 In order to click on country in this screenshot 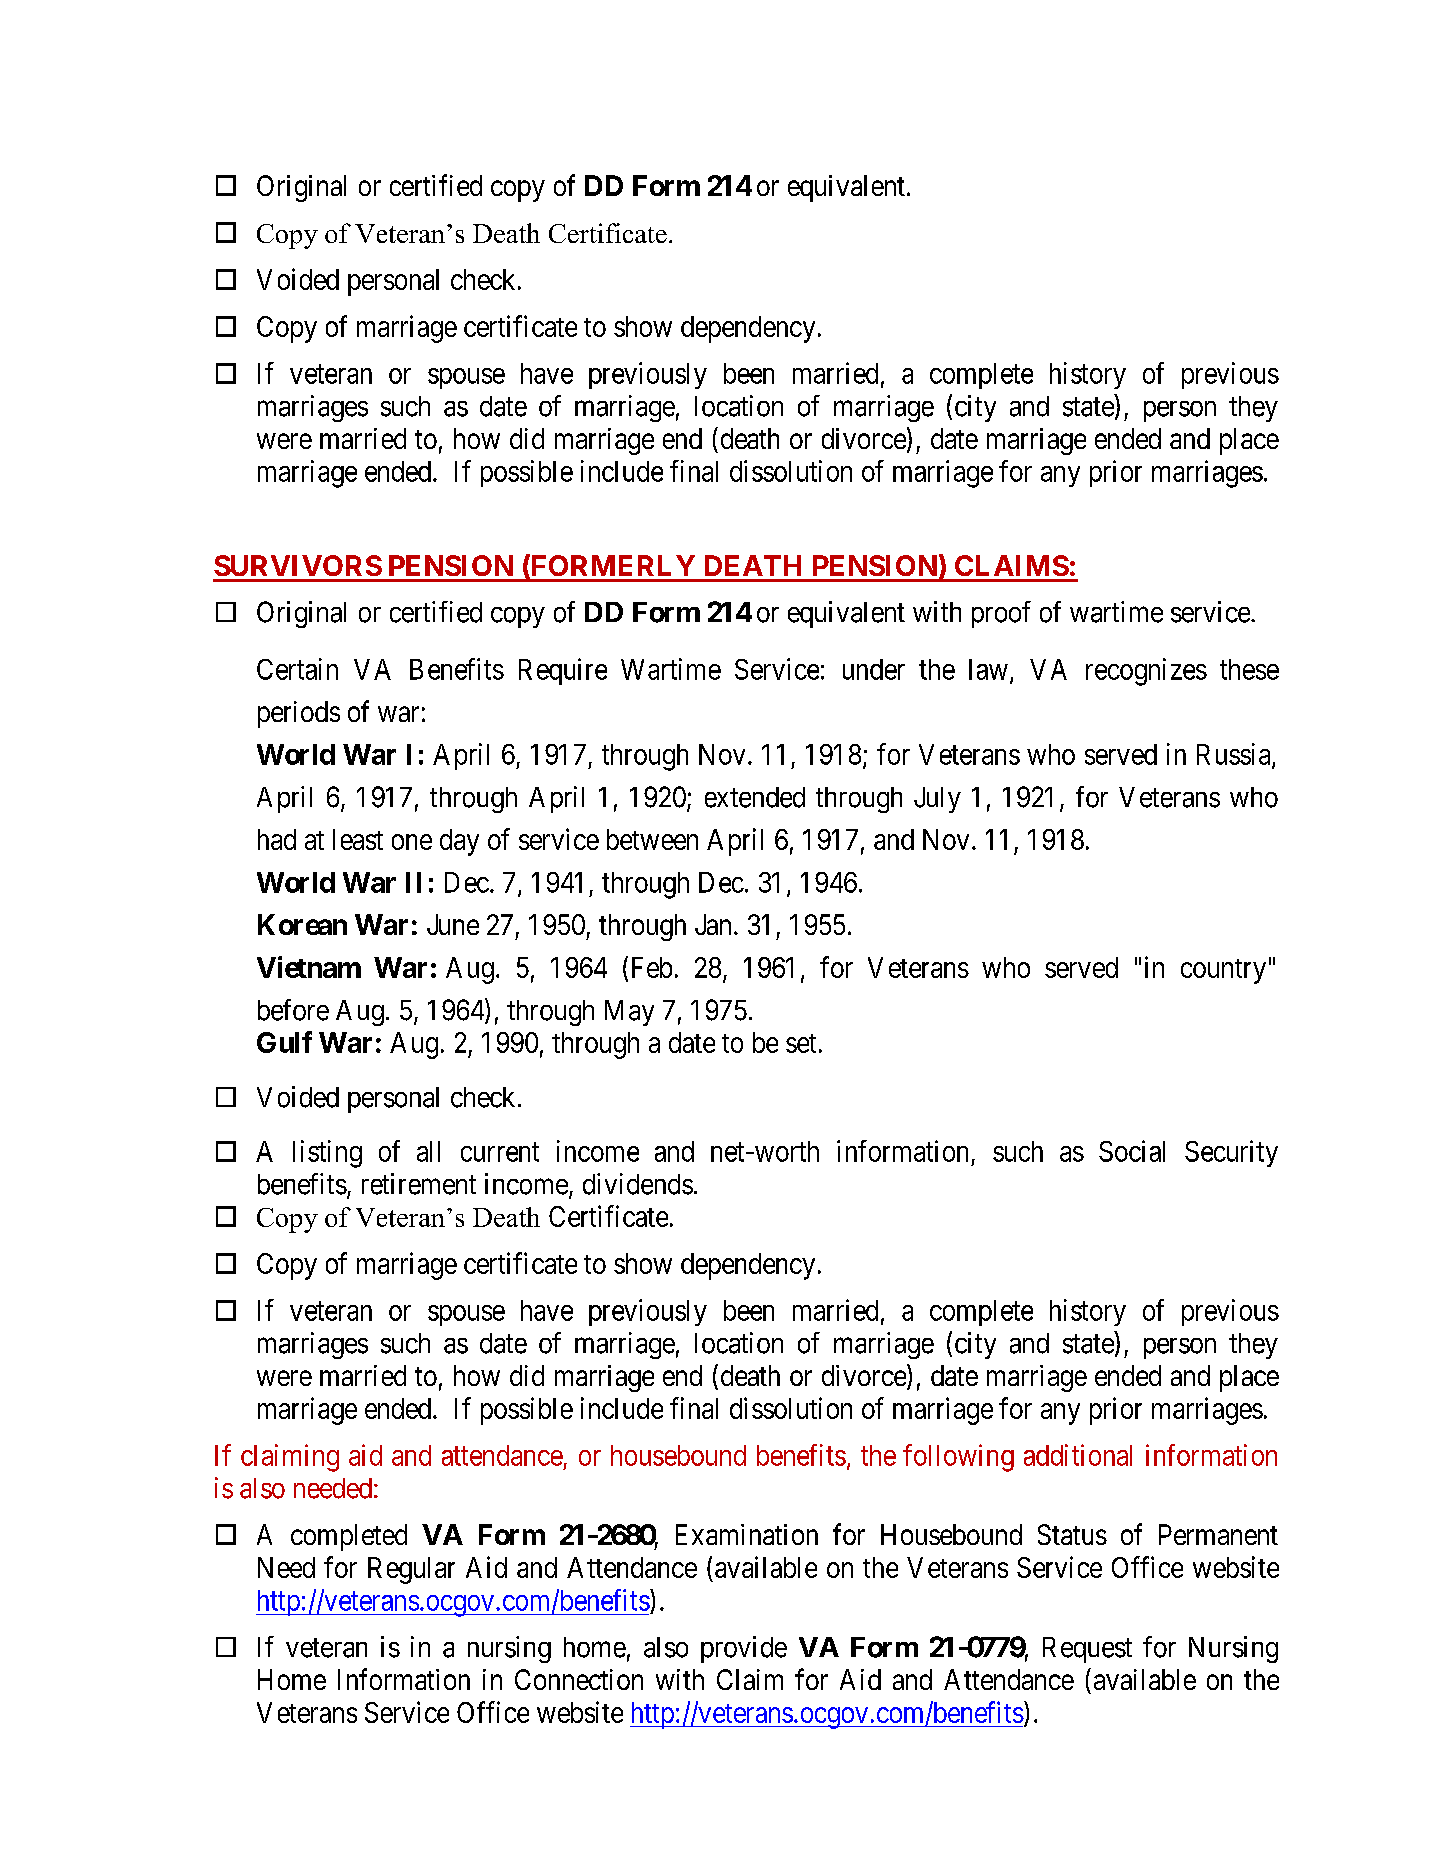, I will do `click(1223, 971)`.
